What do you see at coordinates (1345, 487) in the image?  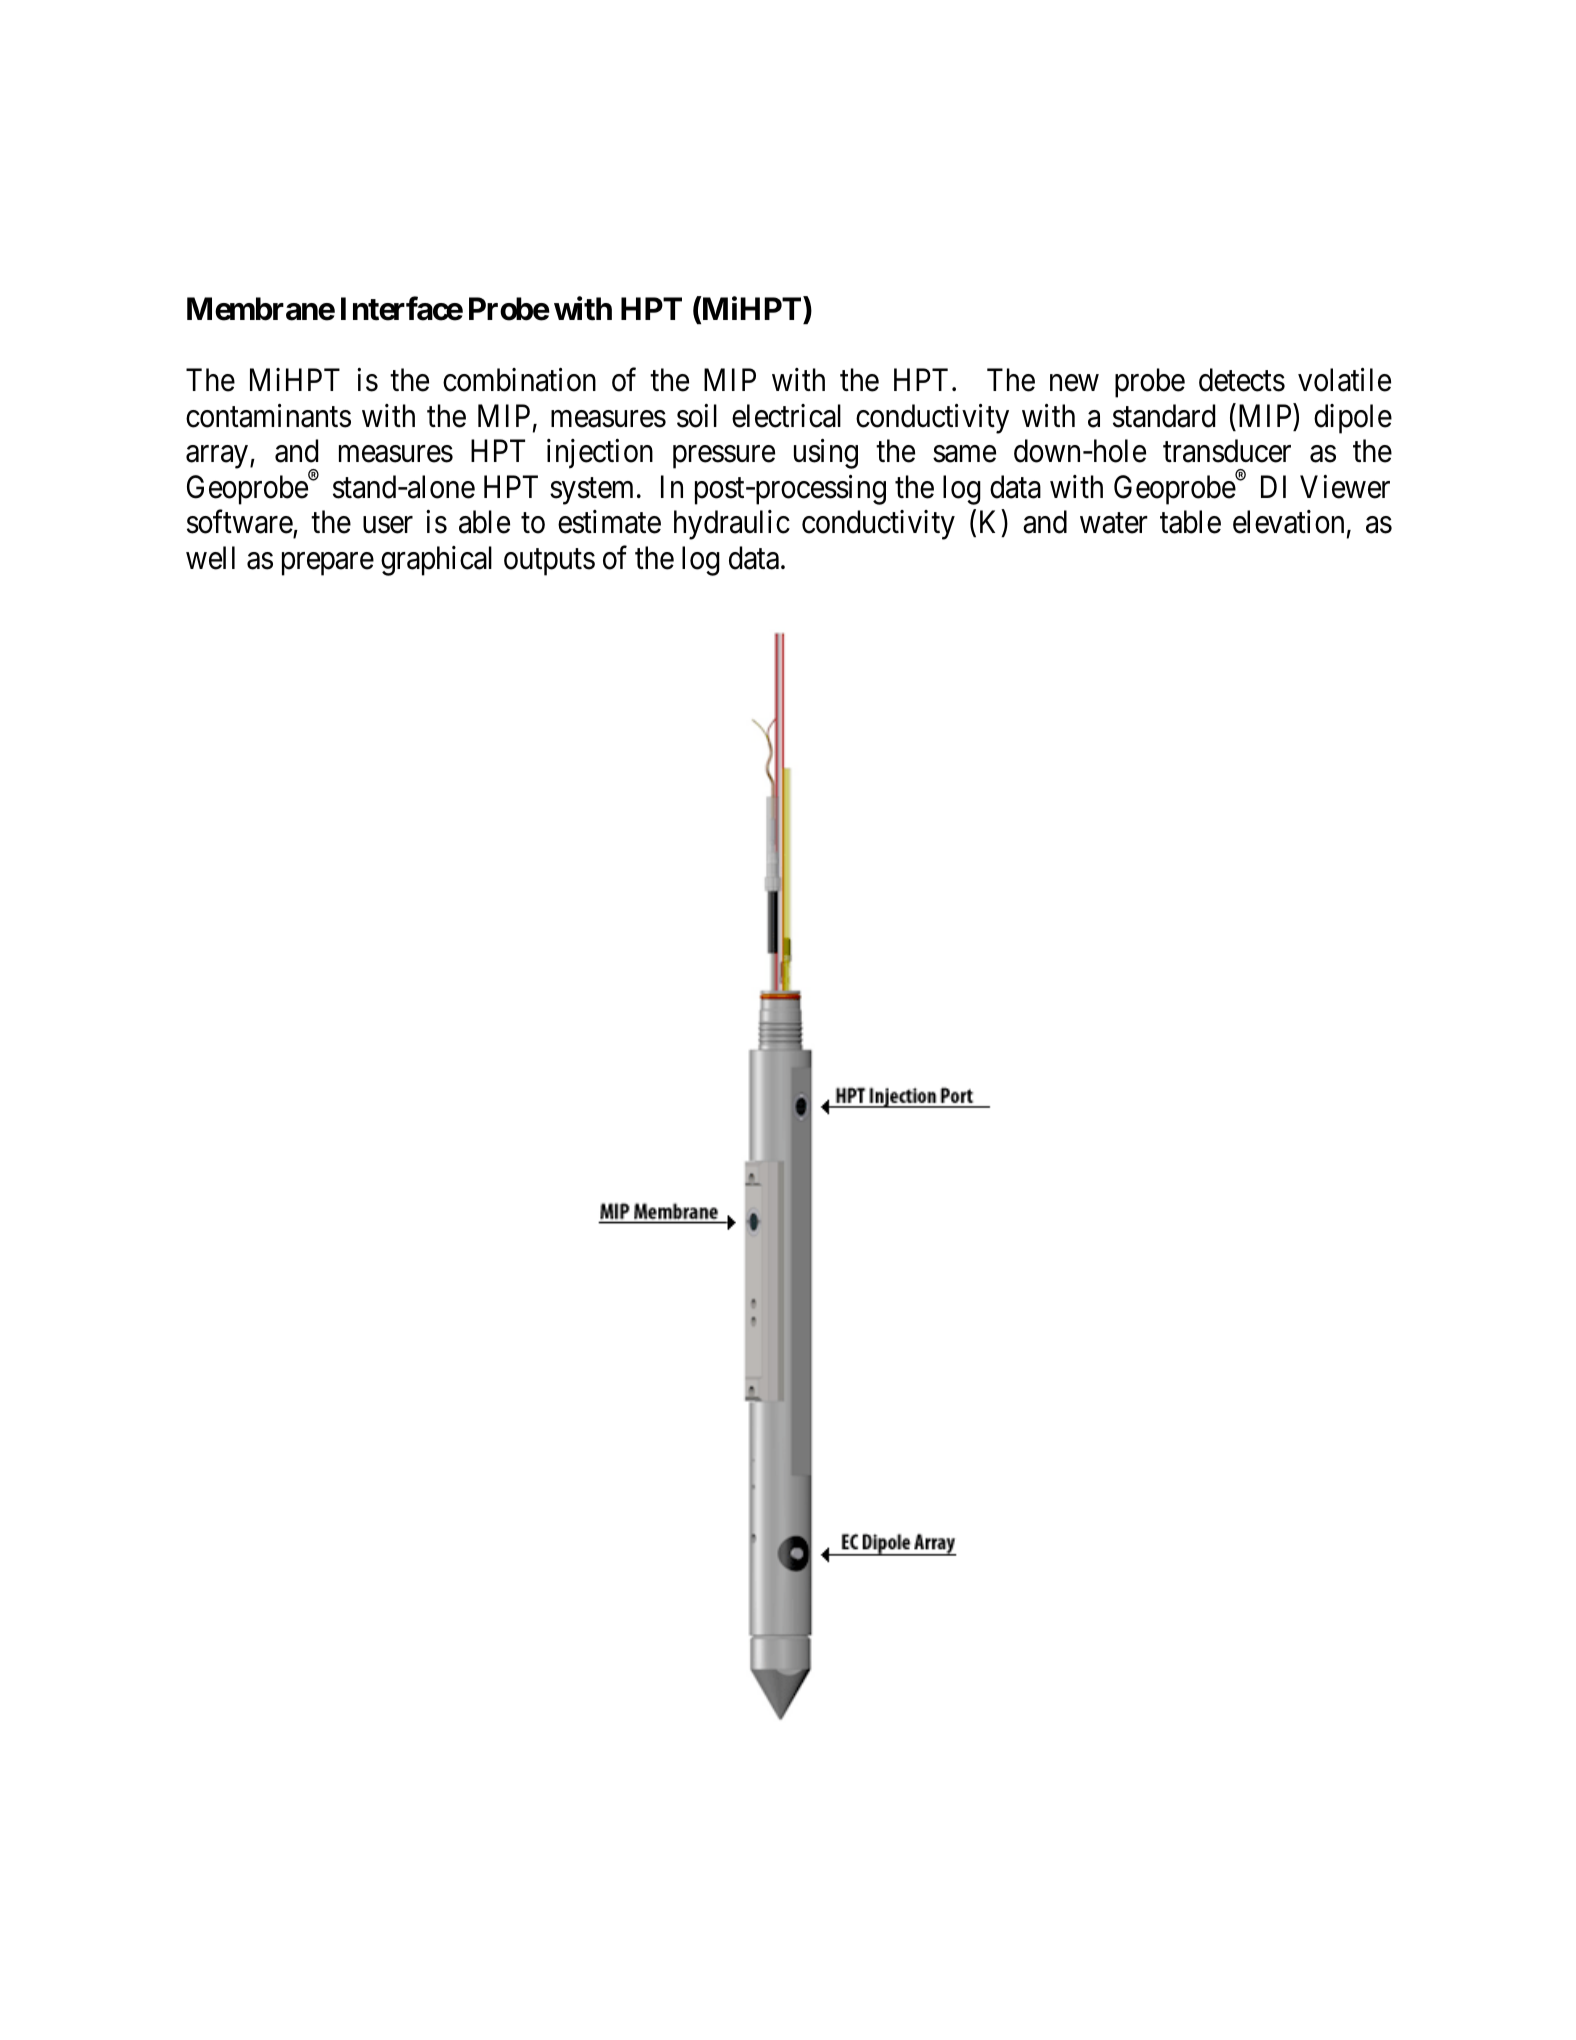 I see `Viewer` at bounding box center [1345, 487].
